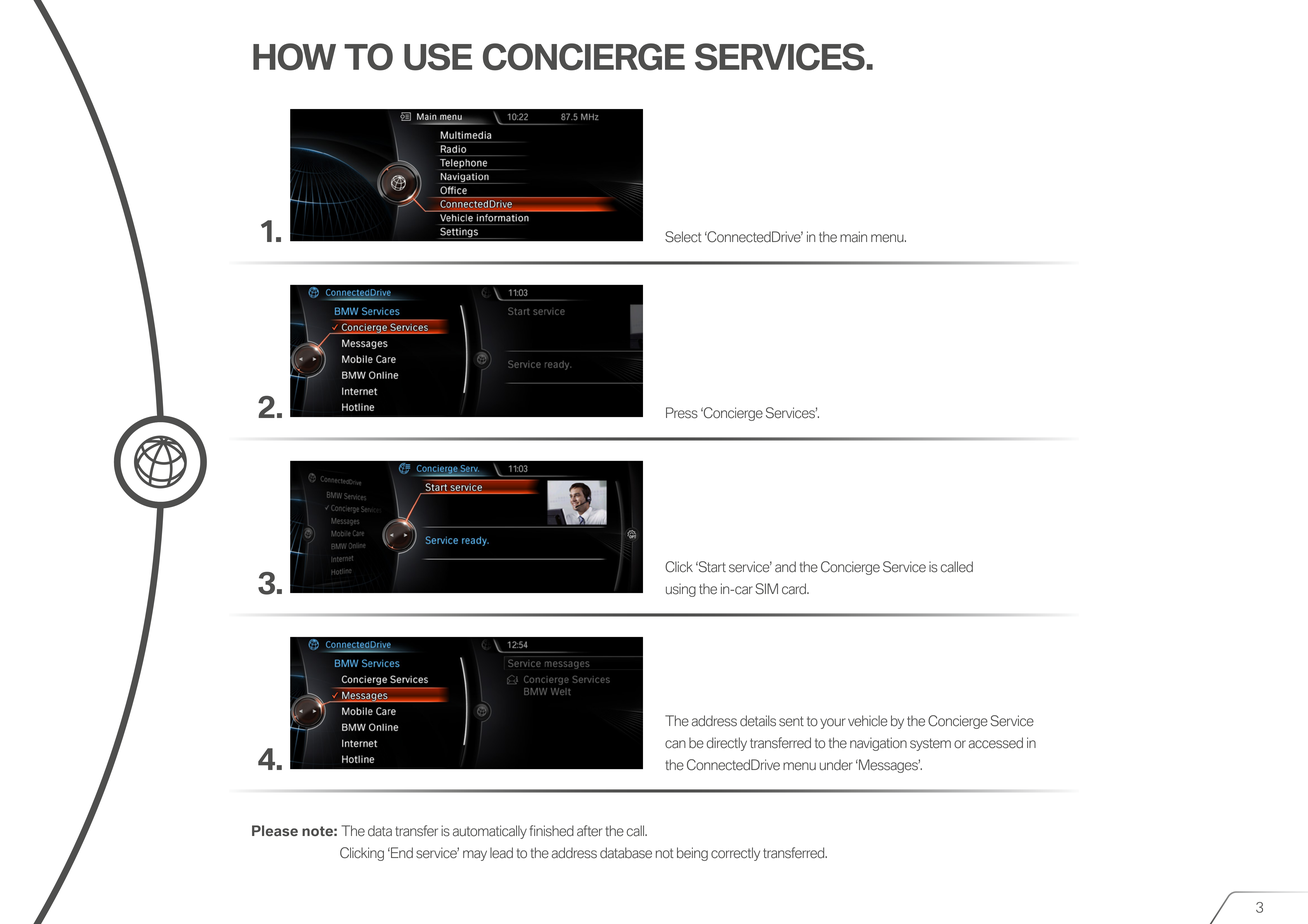 This screenshot has height=924, width=1308. I want to click on main, so click(853, 237).
